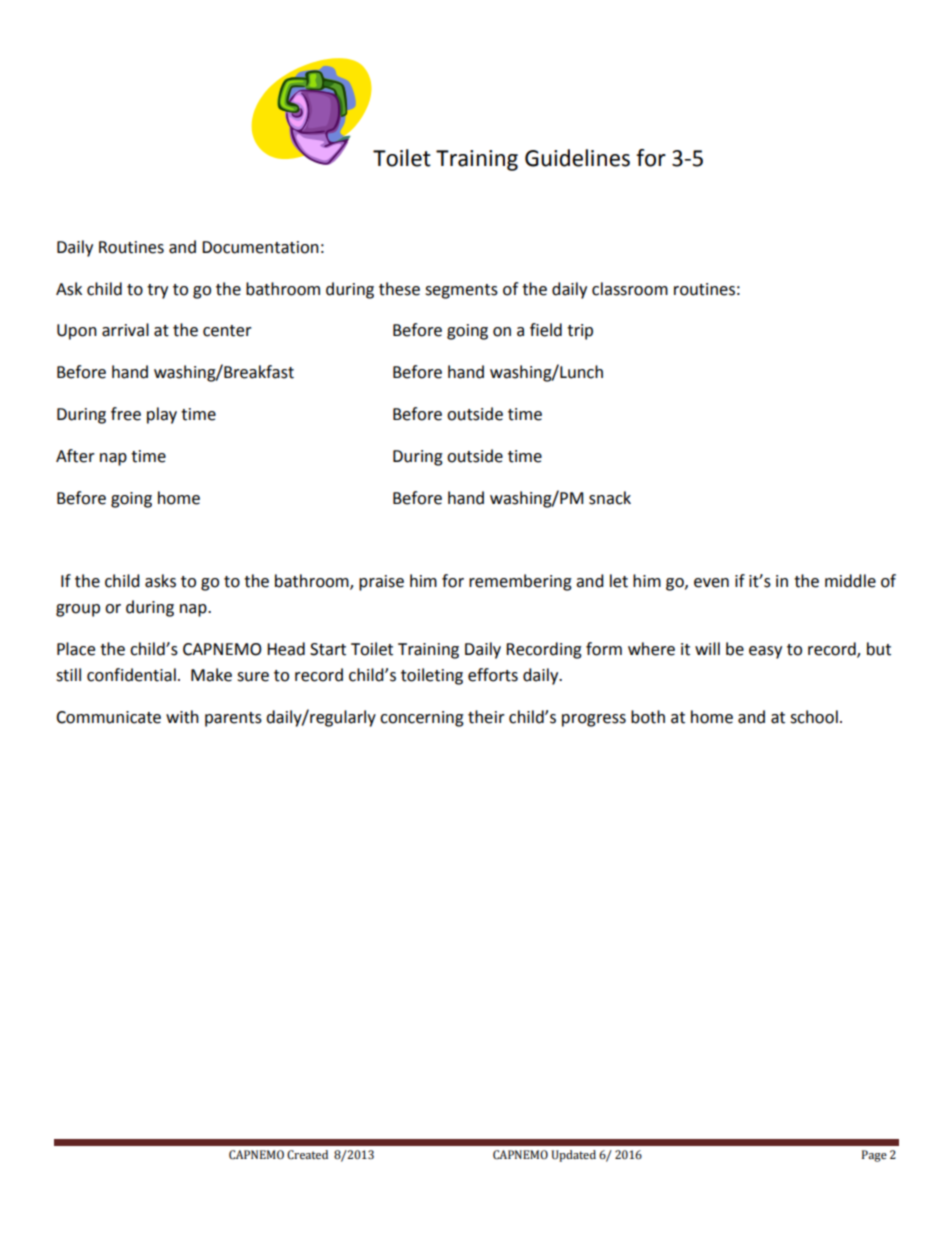  Describe the element at coordinates (577, 158) in the document. I see `Guidelines` at that location.
